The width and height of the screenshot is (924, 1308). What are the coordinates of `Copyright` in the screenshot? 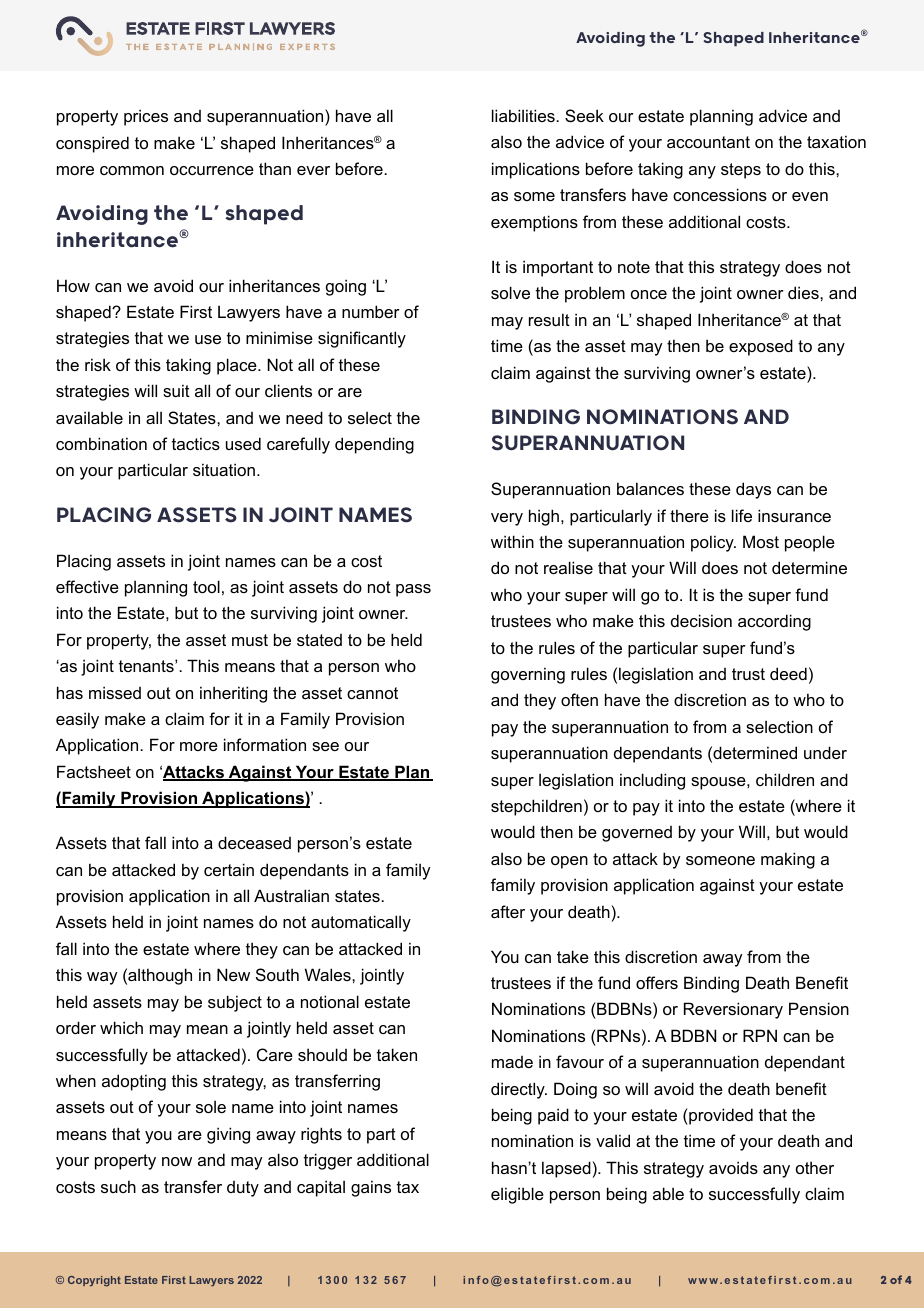 It's located at (94, 1281).
